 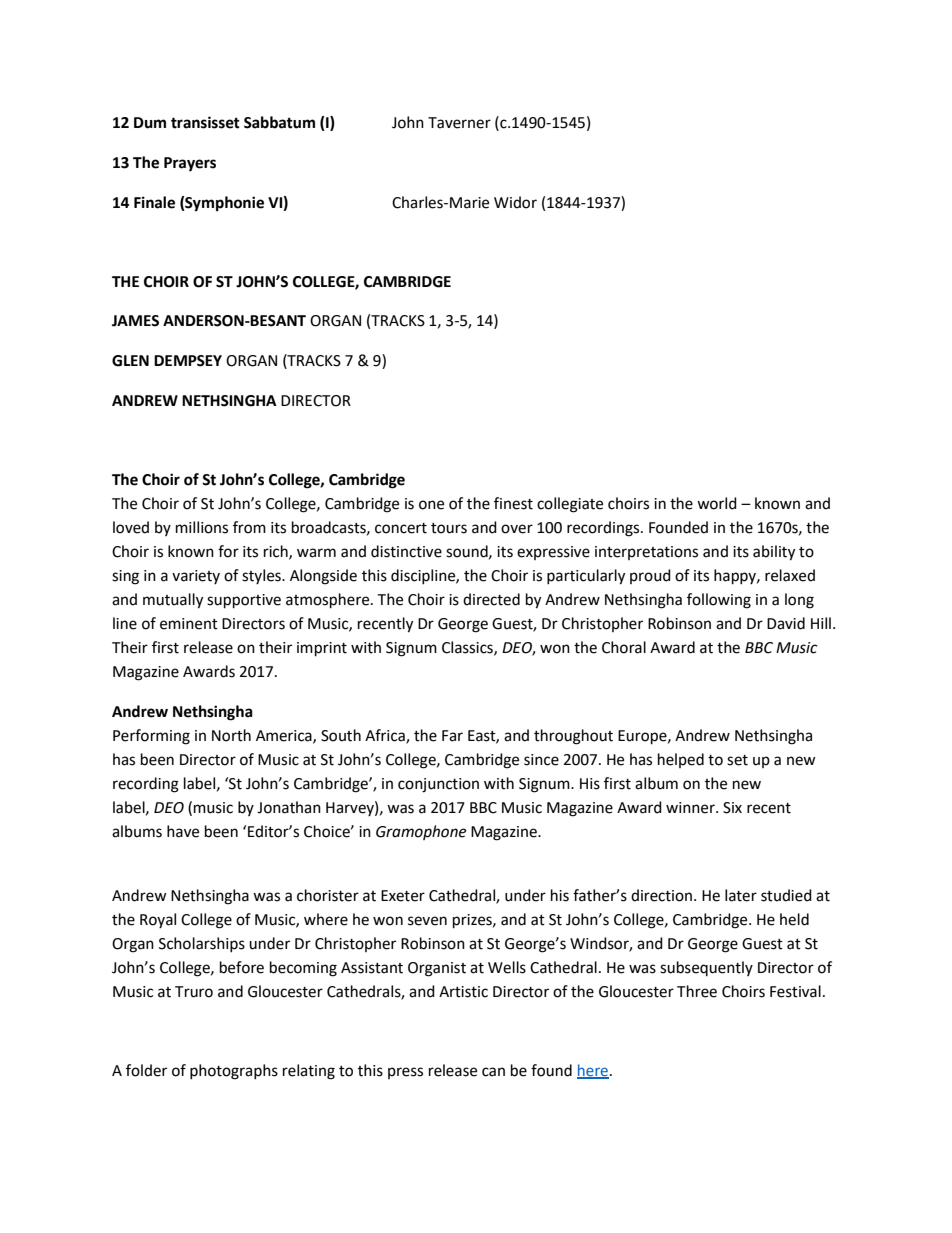 What do you see at coordinates (202, 527) in the page?
I see `millions` at bounding box center [202, 527].
